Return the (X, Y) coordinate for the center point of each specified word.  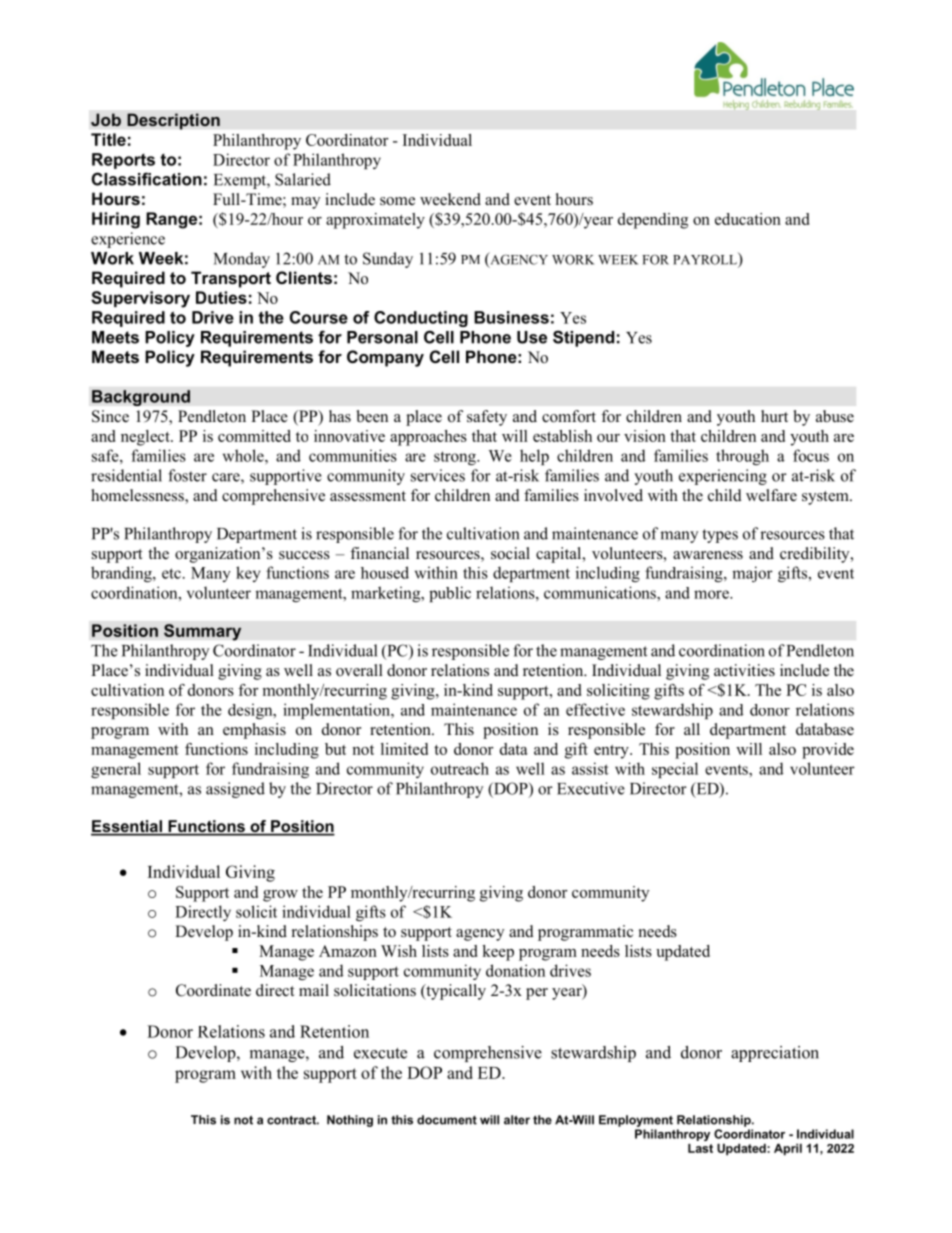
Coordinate (213, 990)
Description (173, 121)
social (510, 553)
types (720, 536)
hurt (774, 416)
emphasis (254, 731)
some (397, 201)
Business (511, 317)
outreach (460, 768)
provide (828, 751)
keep (498, 953)
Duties (221, 297)
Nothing (350, 1121)
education (748, 219)
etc (171, 573)
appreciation (775, 1054)
